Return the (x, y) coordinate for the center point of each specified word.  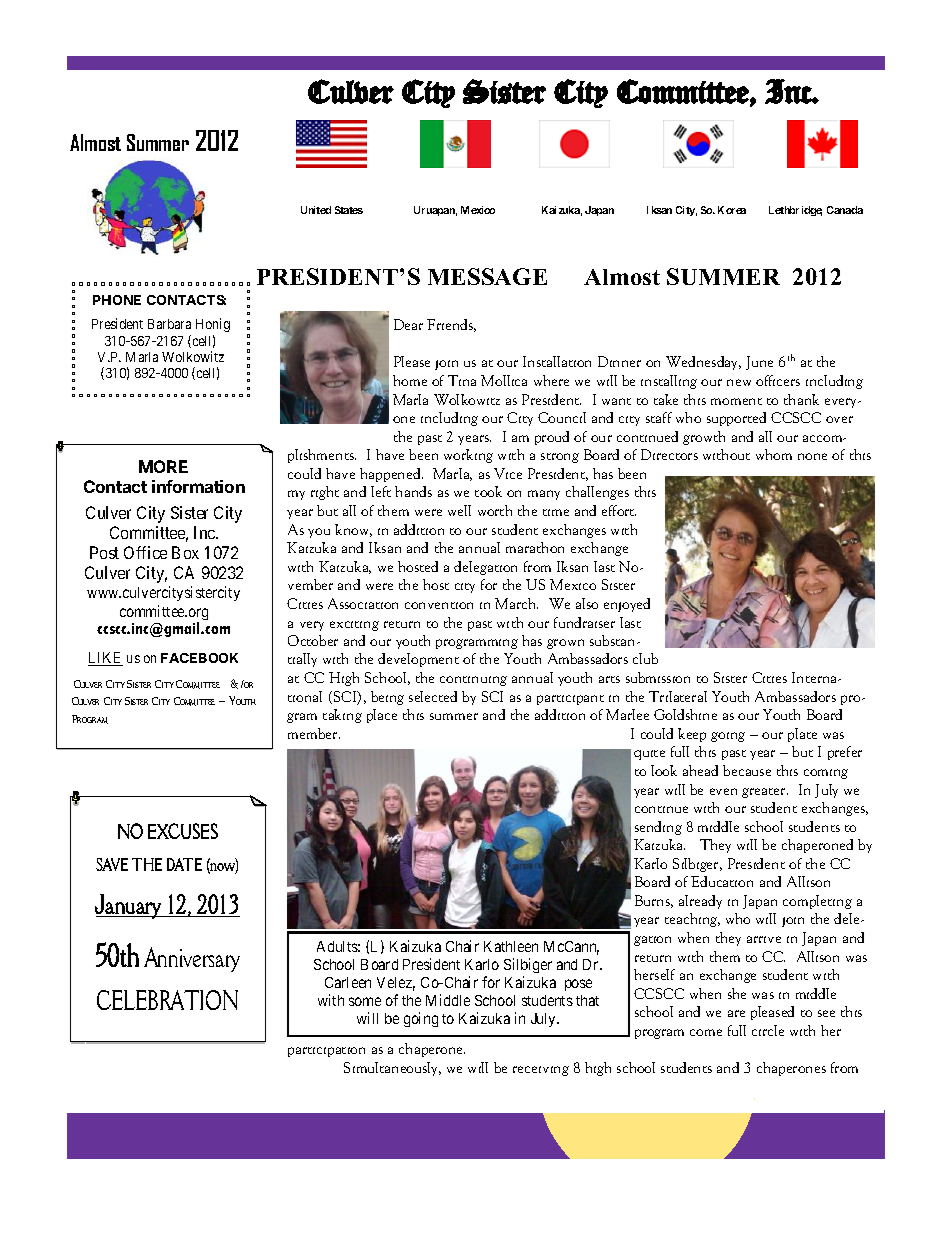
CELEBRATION (167, 1000)
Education (722, 881)
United (316, 210)
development (418, 660)
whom (774, 454)
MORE (163, 466)
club (645, 658)
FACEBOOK (199, 658)
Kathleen (511, 946)
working (468, 456)
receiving (541, 1071)
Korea (732, 210)
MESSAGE (487, 276)
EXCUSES (183, 831)
